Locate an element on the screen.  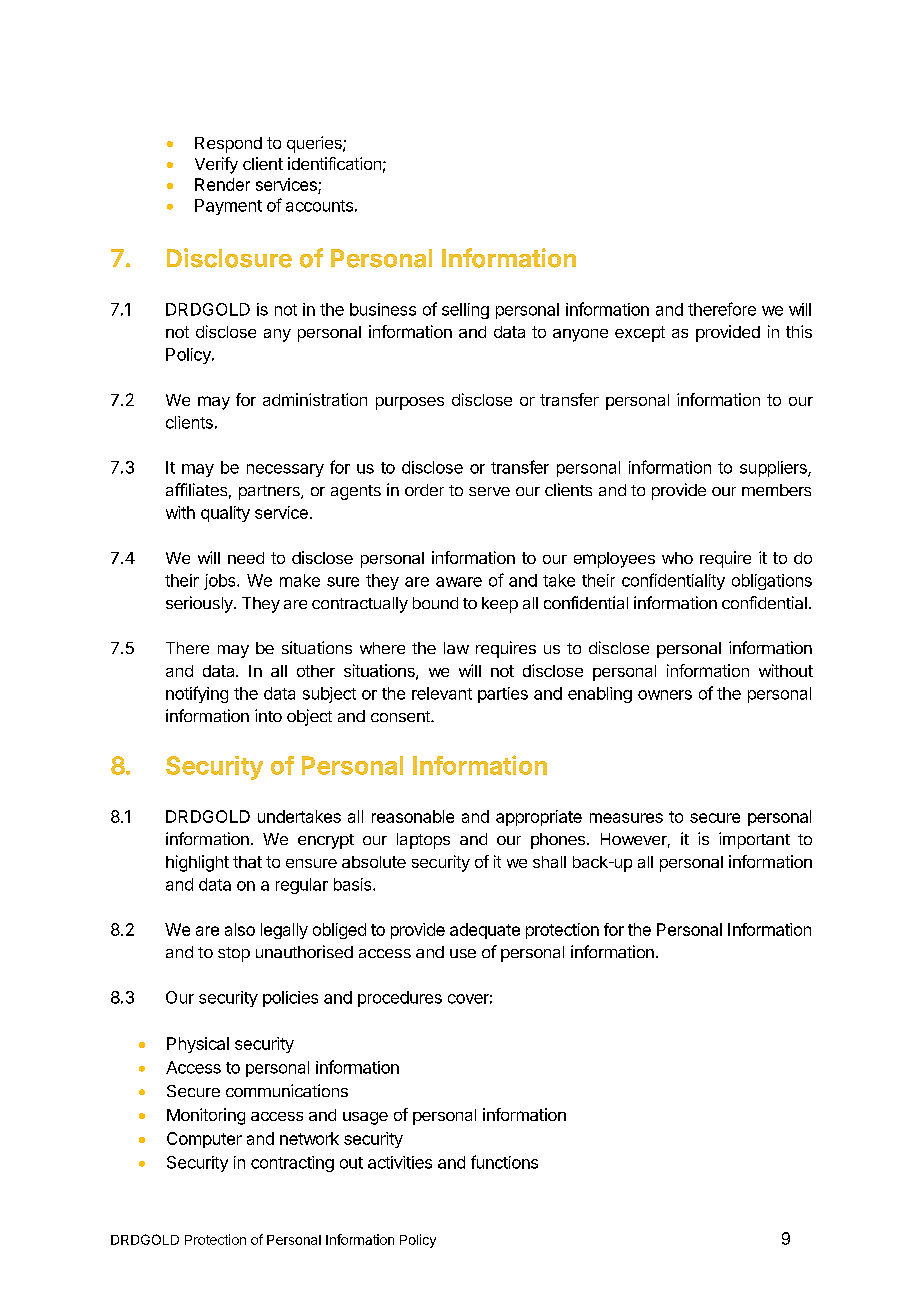
network is located at coordinates (309, 1138).
